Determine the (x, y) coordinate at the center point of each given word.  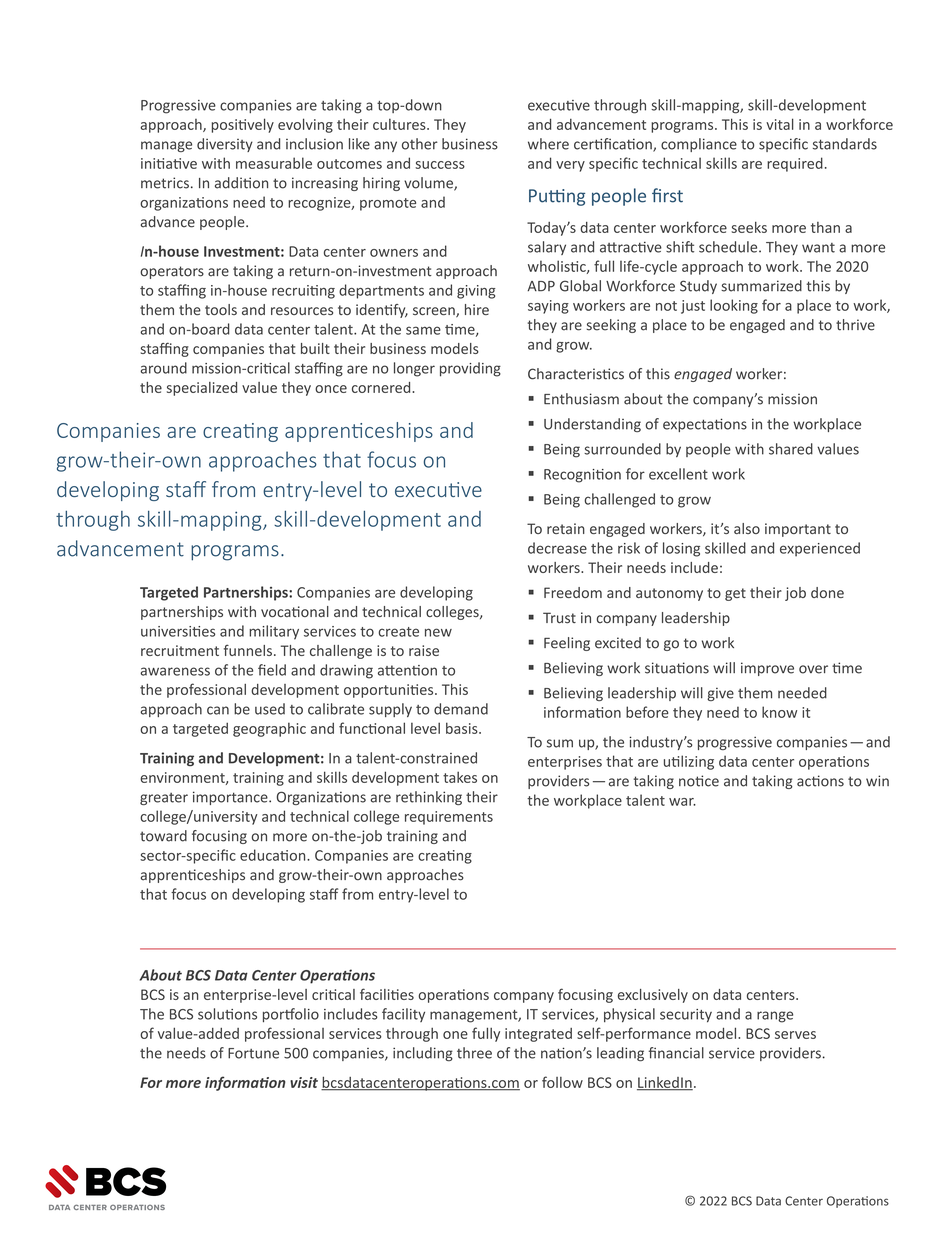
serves (795, 1035)
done (827, 592)
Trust (559, 618)
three (474, 1053)
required (795, 164)
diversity (225, 145)
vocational (295, 611)
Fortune (253, 1053)
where (548, 144)
